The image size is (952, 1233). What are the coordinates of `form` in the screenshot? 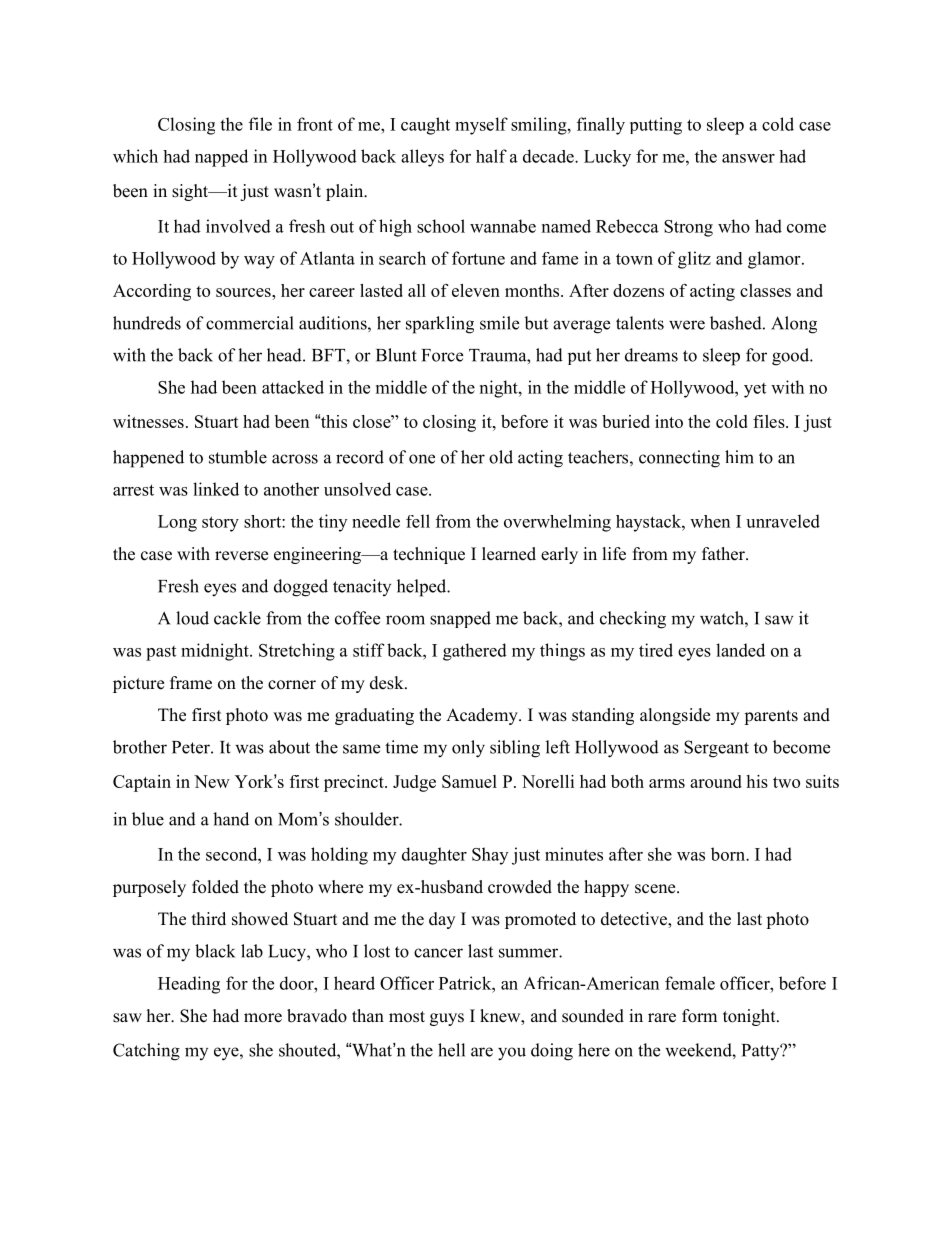 It's located at (699, 1016).
